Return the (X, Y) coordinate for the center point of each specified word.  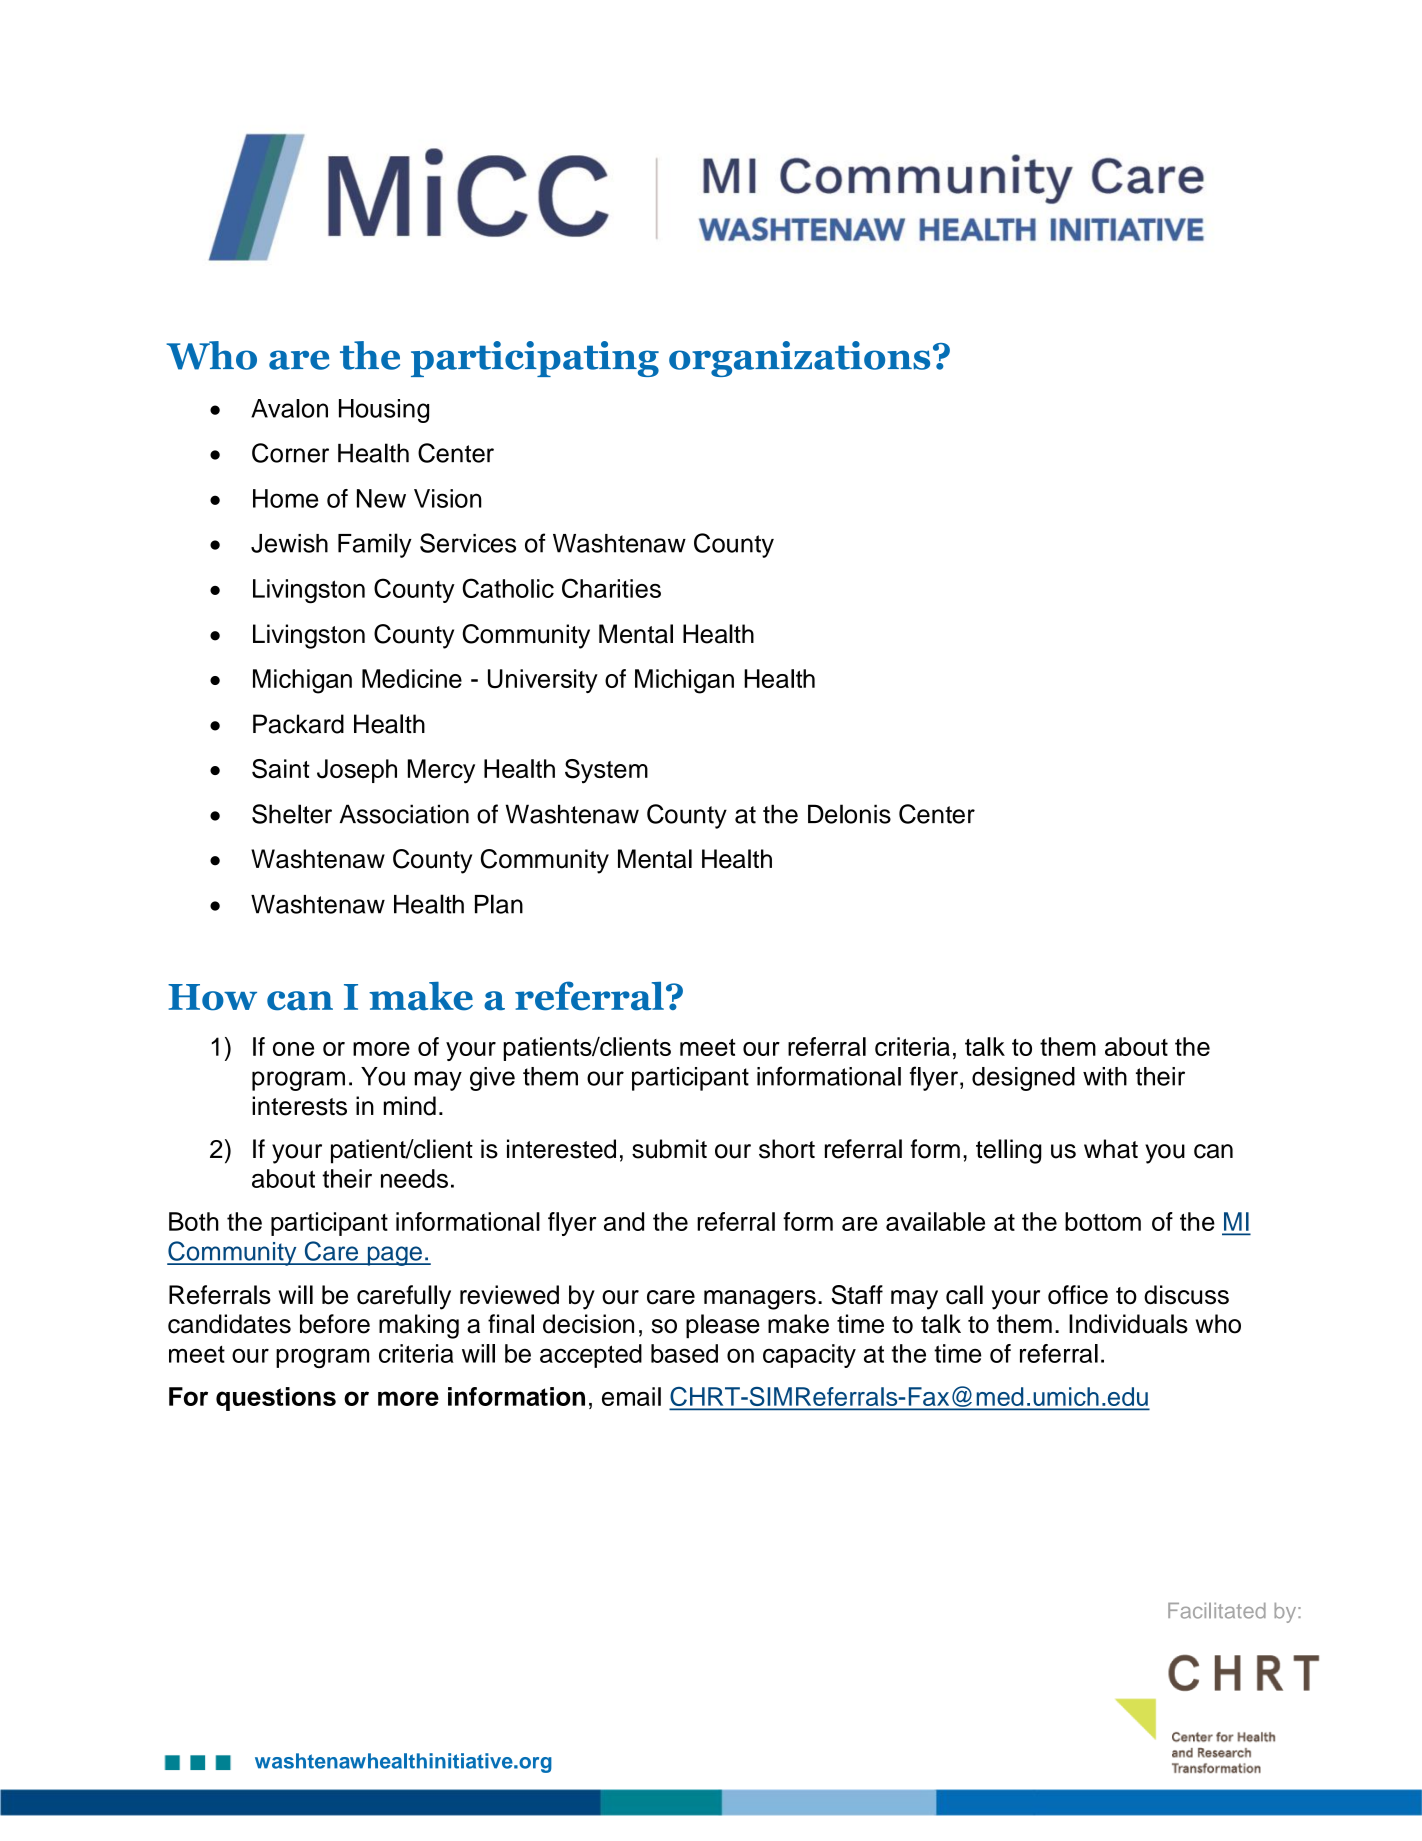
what (1111, 1149)
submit (669, 1149)
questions (276, 1399)
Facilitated (1217, 1611)
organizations (799, 359)
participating (535, 359)
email (631, 1396)
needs (414, 1178)
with (1105, 1076)
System (606, 771)
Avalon (289, 408)
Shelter (292, 814)
